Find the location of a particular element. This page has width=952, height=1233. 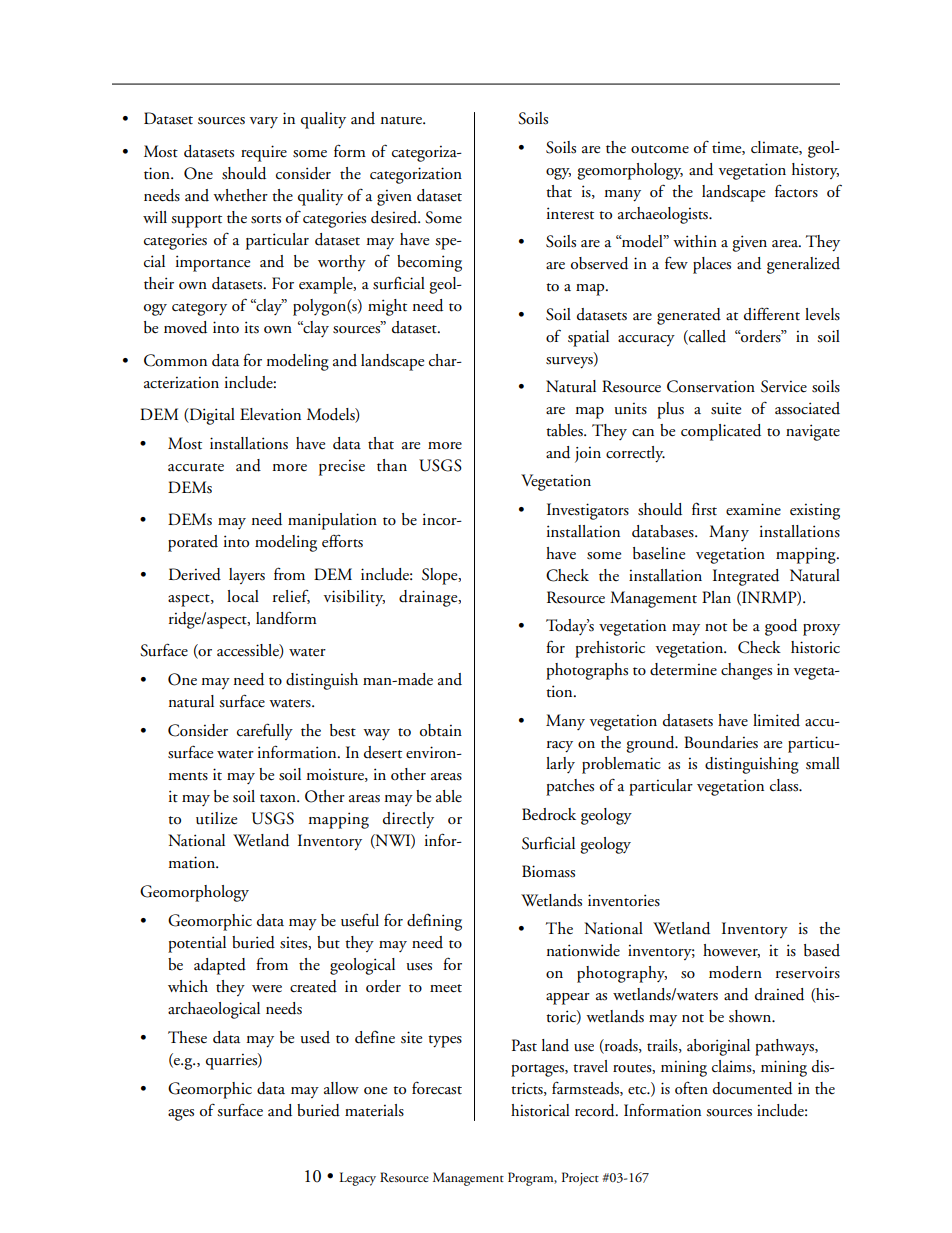

factors is located at coordinates (796, 191).
